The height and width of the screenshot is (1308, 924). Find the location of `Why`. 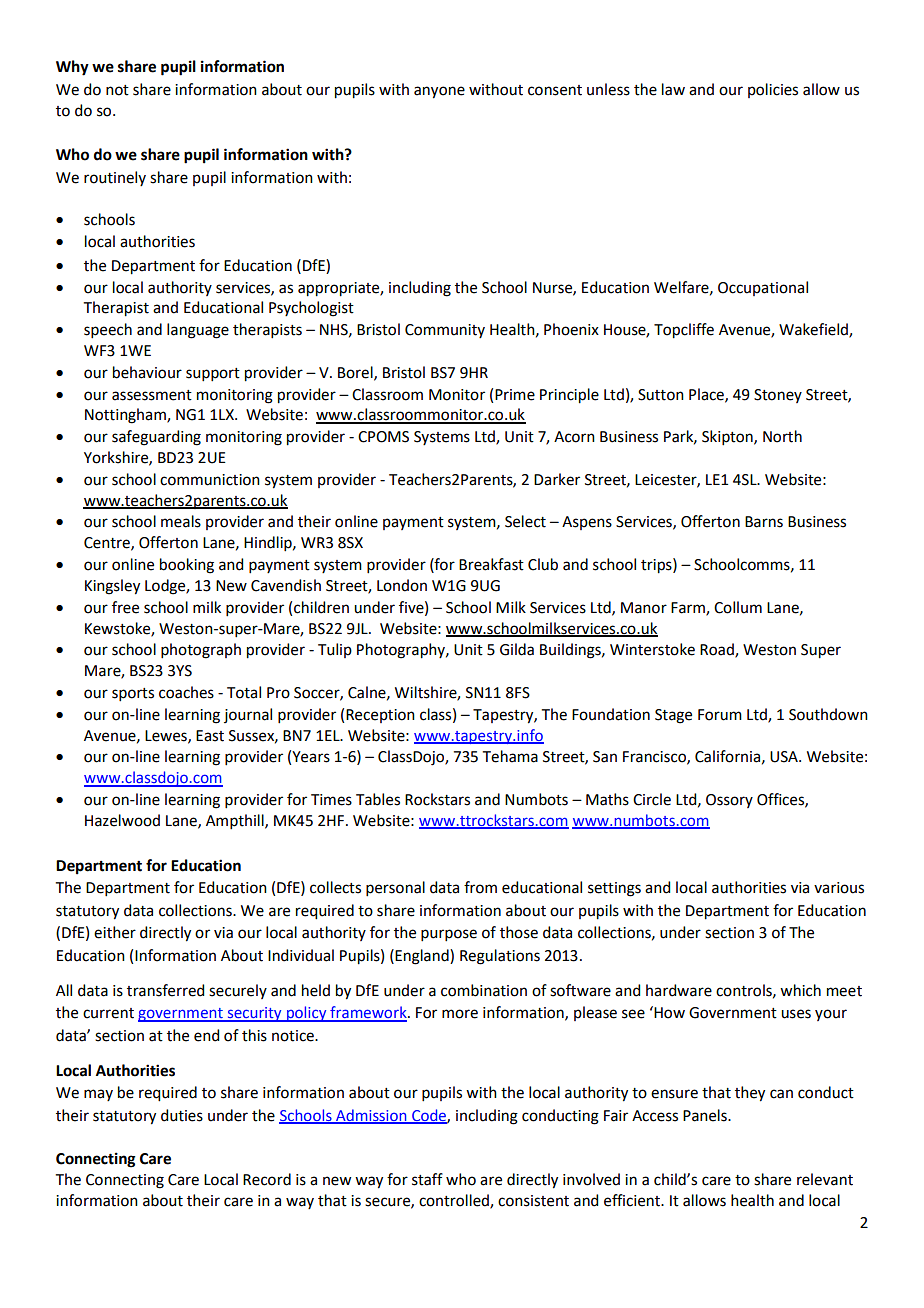

Why is located at coordinates (72, 68).
